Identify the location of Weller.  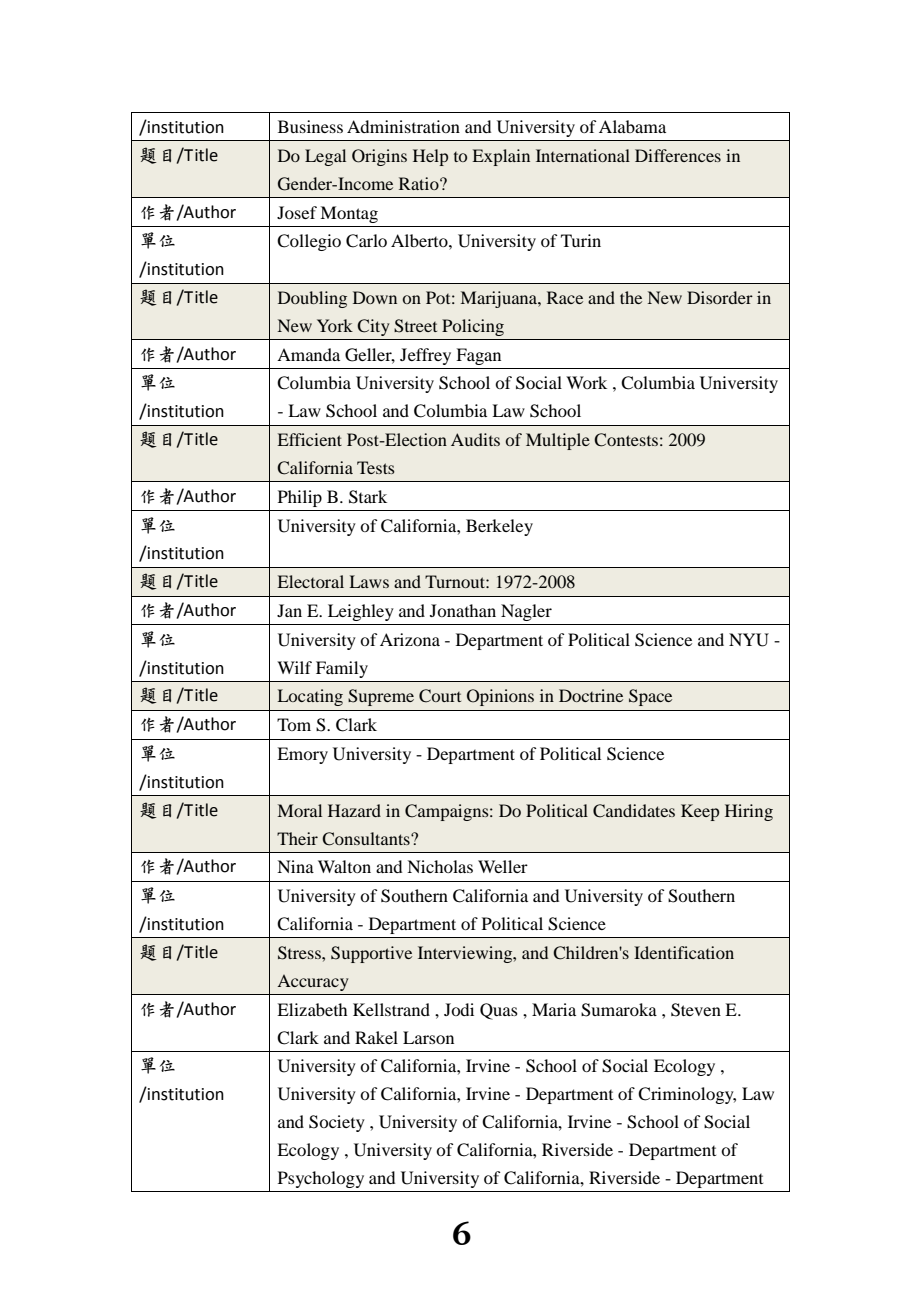
(503, 866).
